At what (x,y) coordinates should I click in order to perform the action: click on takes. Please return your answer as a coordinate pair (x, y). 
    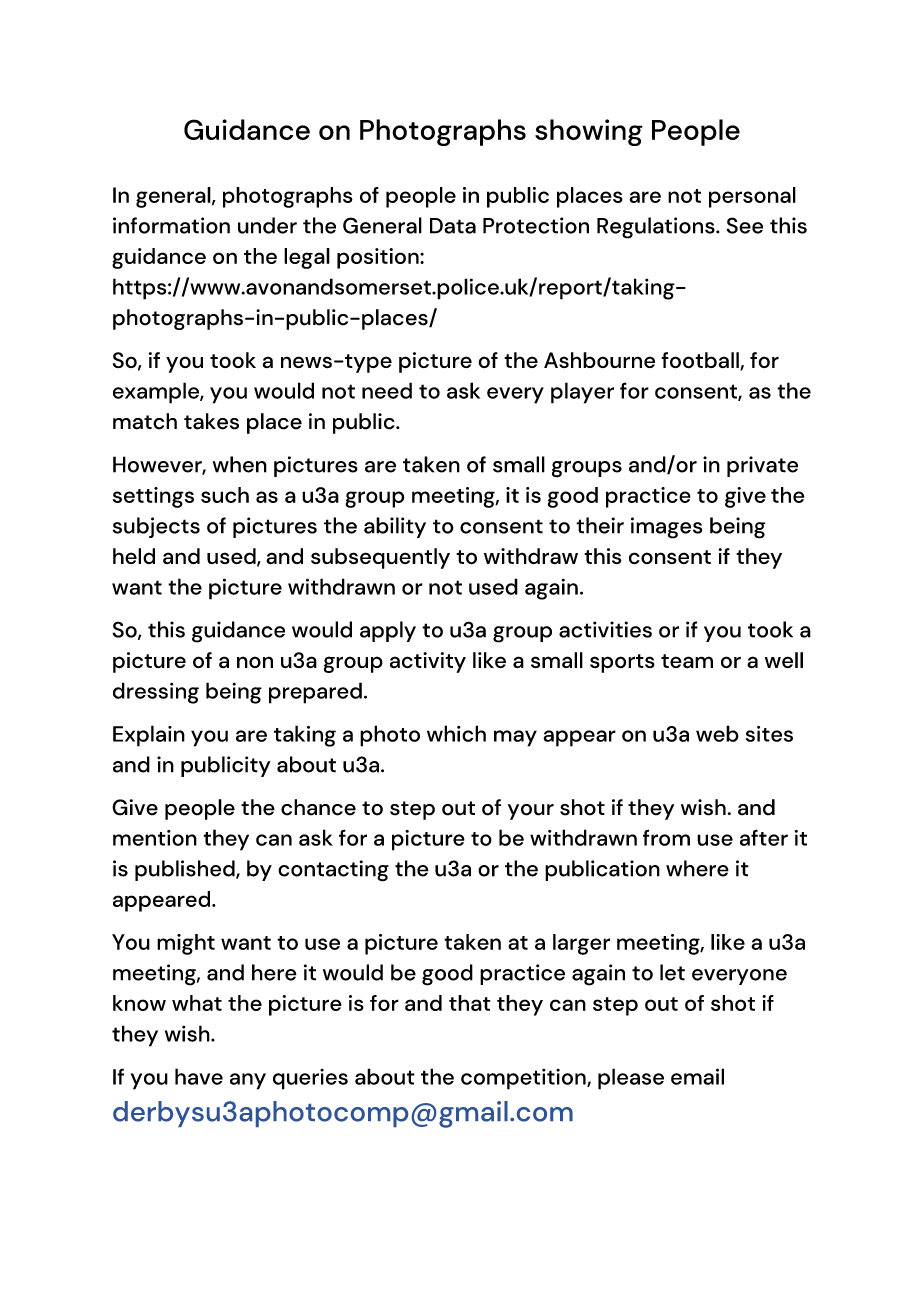
    Looking at the image, I should click on (211, 421).
